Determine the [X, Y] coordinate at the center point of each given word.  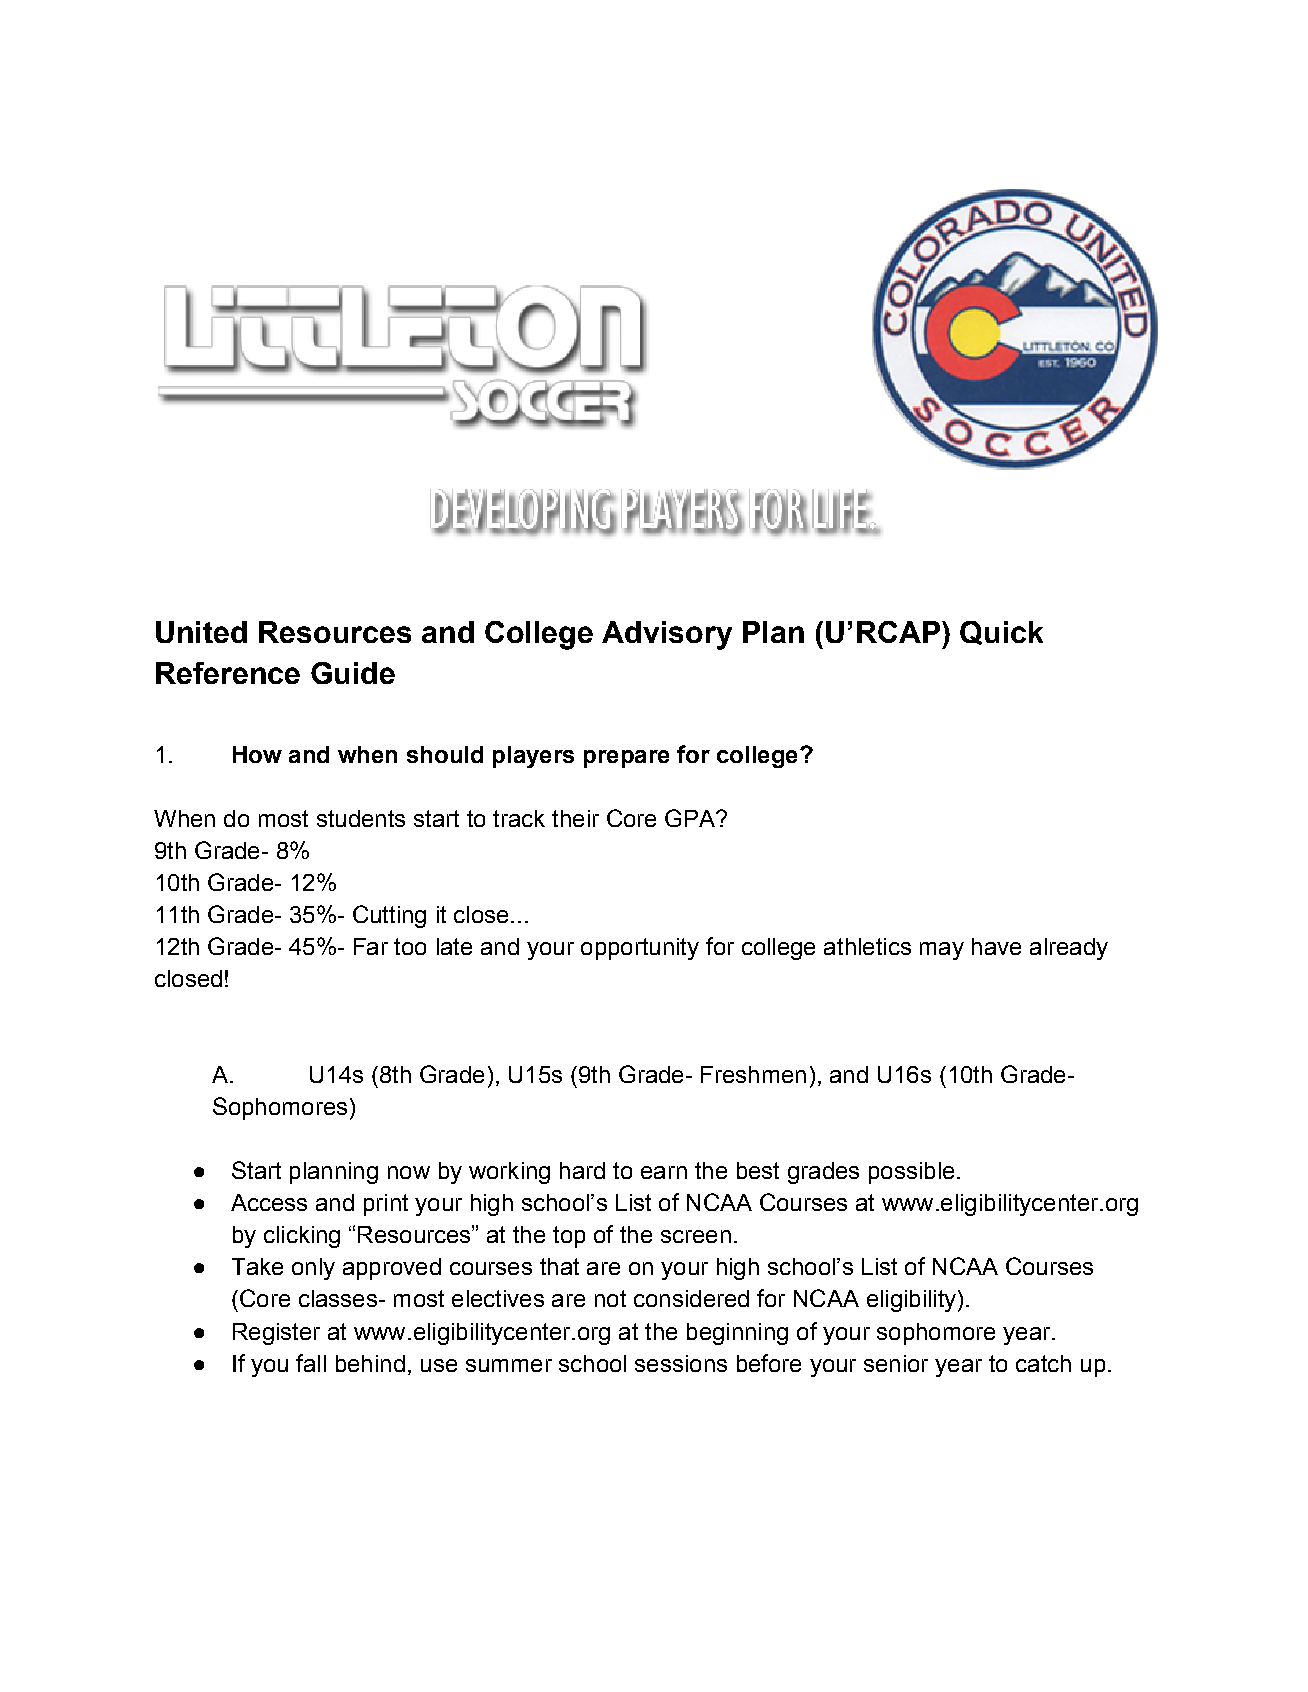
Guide [353, 673]
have [996, 946]
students [361, 818]
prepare [626, 759]
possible [911, 1173]
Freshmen [753, 1074]
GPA [691, 818]
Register [276, 1334]
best [758, 1170]
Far [371, 946]
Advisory [667, 635]
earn [664, 1172]
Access [269, 1202]
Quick [1001, 633]
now [409, 1172]
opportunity [640, 949]
